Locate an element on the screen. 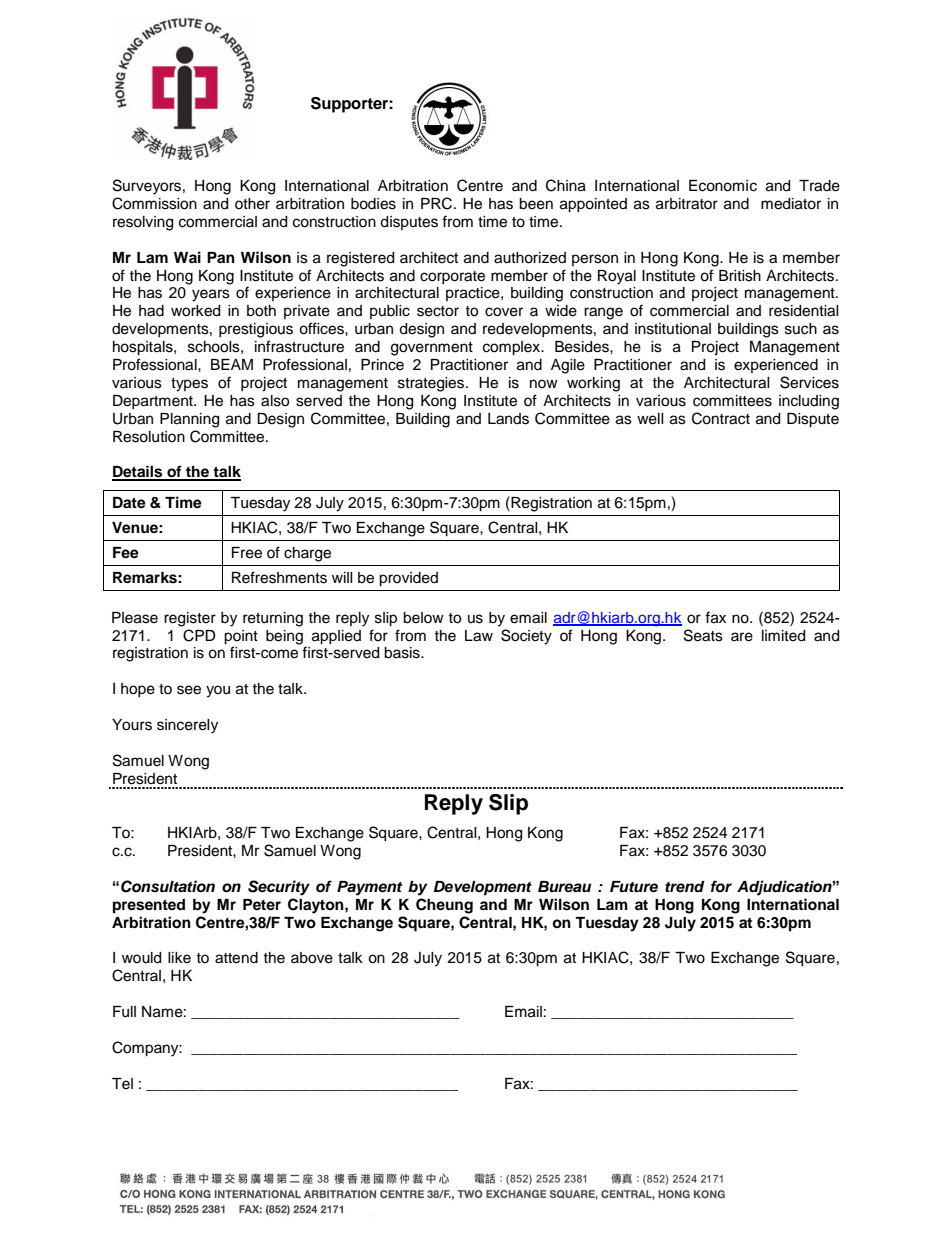  Tel is located at coordinates (122, 1084).
